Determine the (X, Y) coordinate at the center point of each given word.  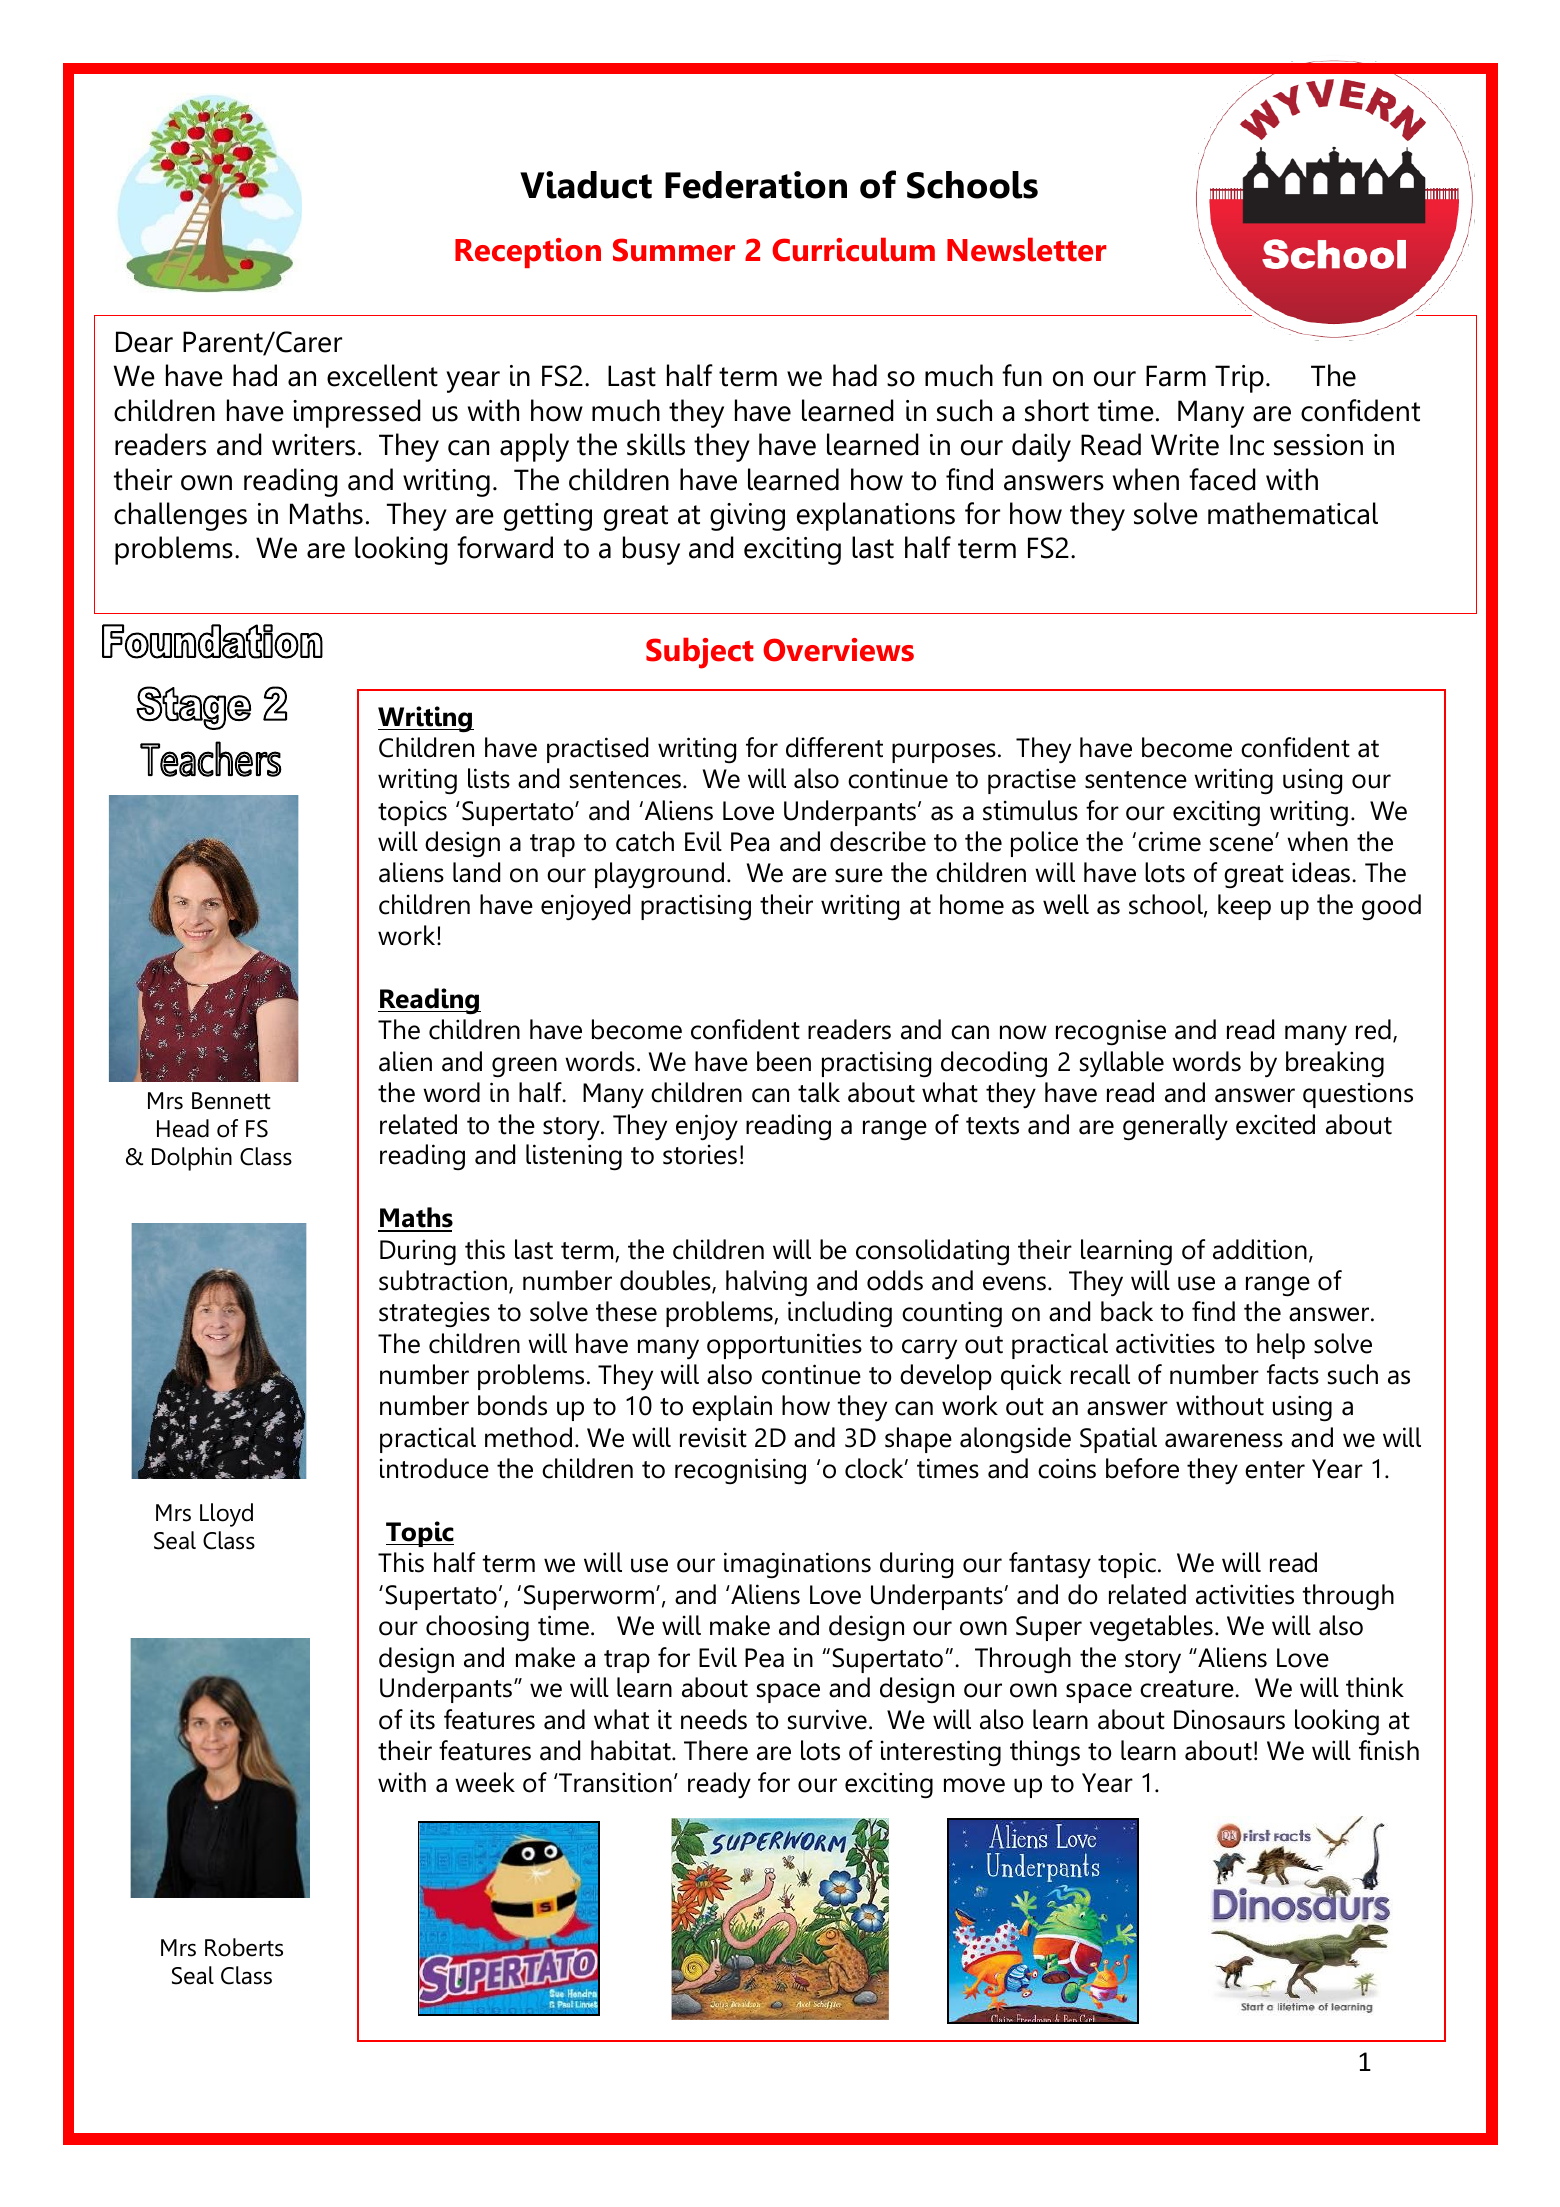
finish (1389, 1750)
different (834, 747)
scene (1241, 844)
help (1281, 1346)
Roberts (244, 1947)
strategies (434, 1314)
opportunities (784, 1346)
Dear (144, 342)
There (716, 1750)
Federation (756, 185)
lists (489, 778)
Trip (1239, 379)
